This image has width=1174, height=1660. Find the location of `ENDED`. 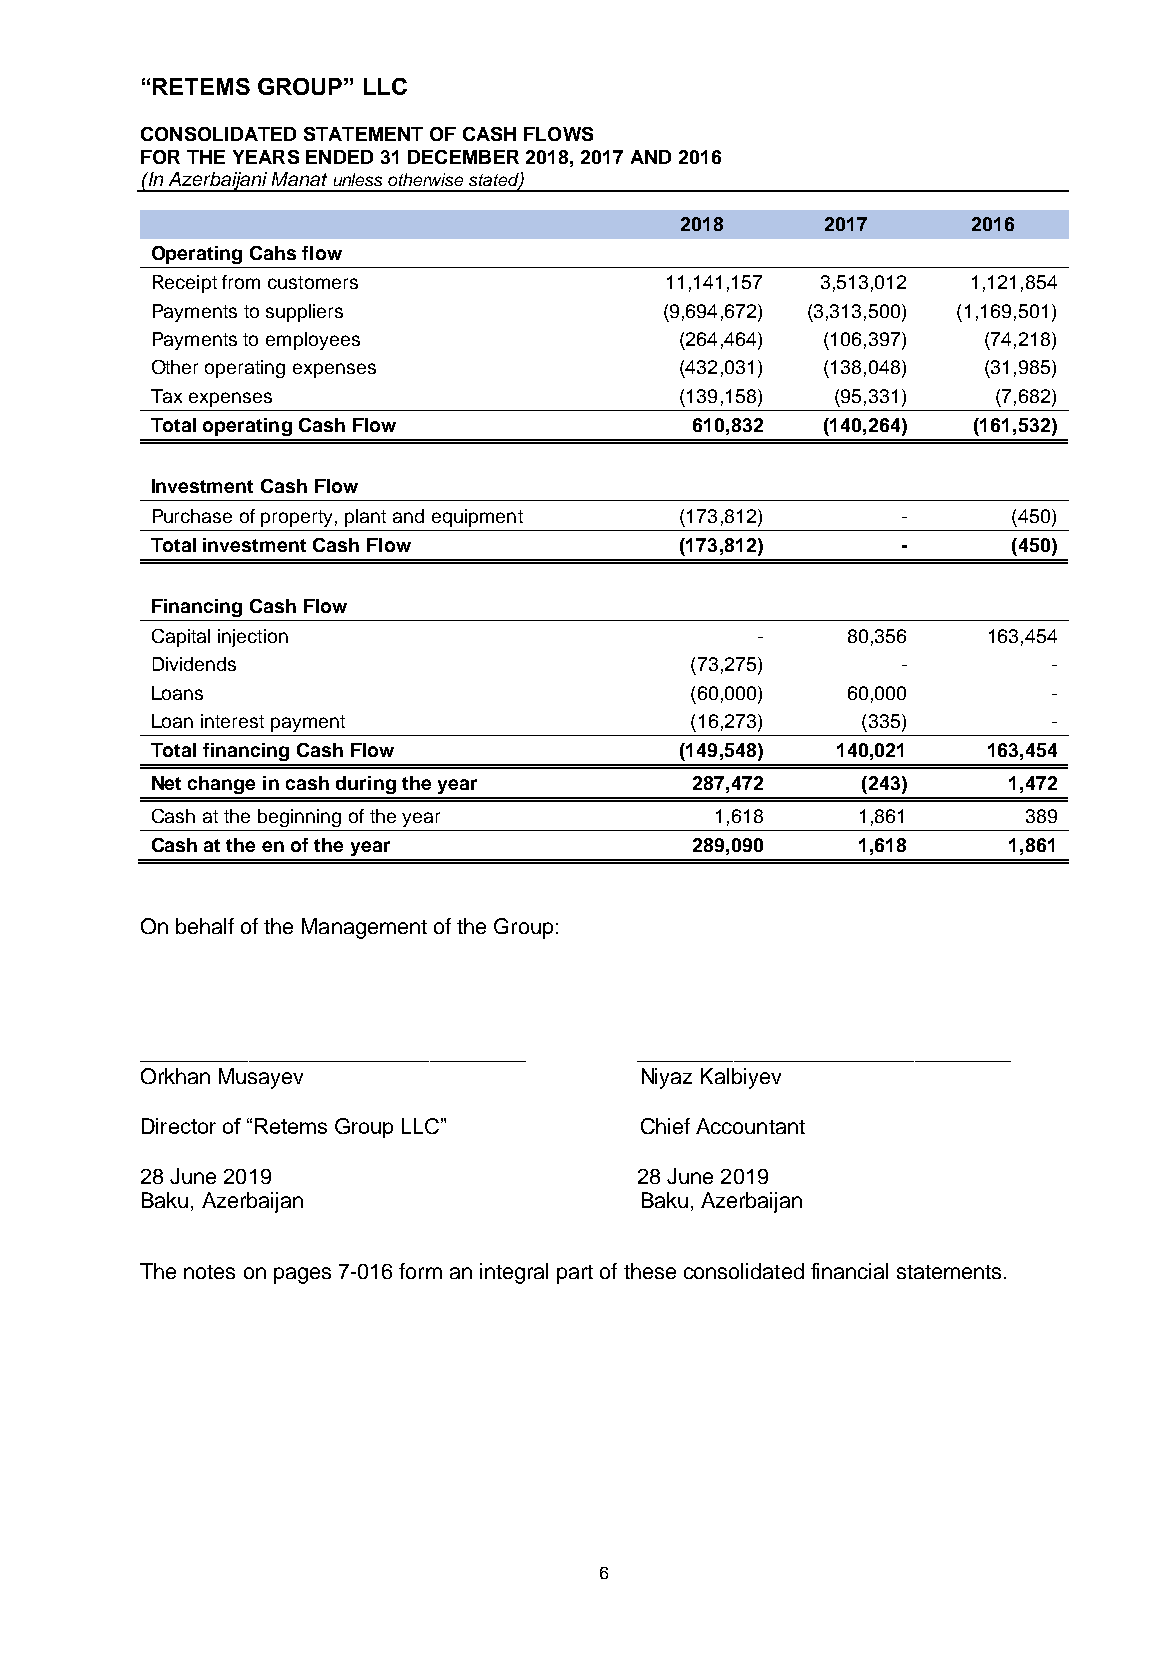

ENDED is located at coordinates (339, 157).
